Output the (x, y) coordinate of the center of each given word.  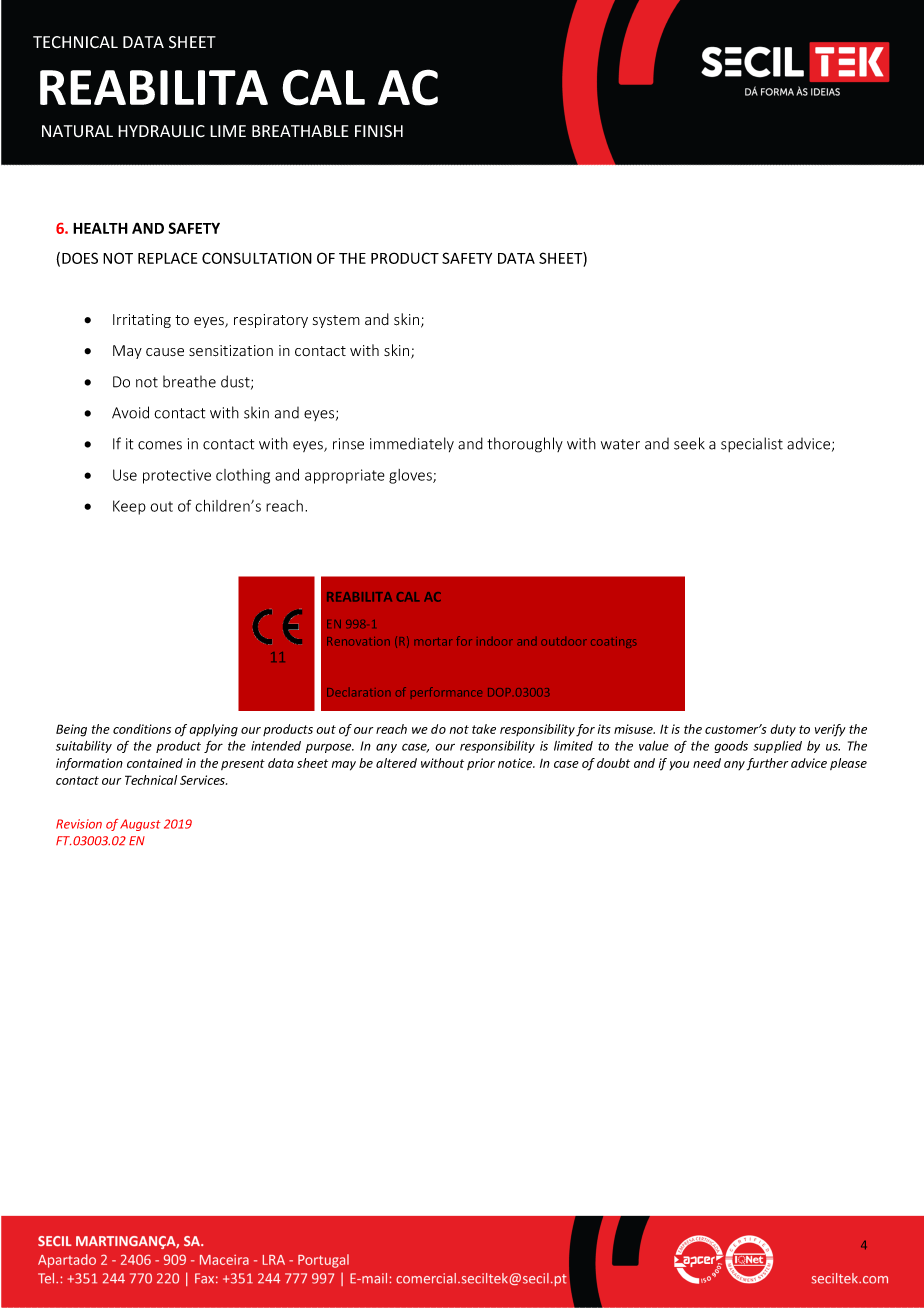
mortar (433, 642)
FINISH (379, 131)
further (767, 764)
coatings (613, 642)
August (140, 825)
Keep (129, 507)
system (336, 321)
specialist (752, 444)
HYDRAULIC (161, 131)
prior (481, 764)
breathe (189, 381)
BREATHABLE (300, 131)
